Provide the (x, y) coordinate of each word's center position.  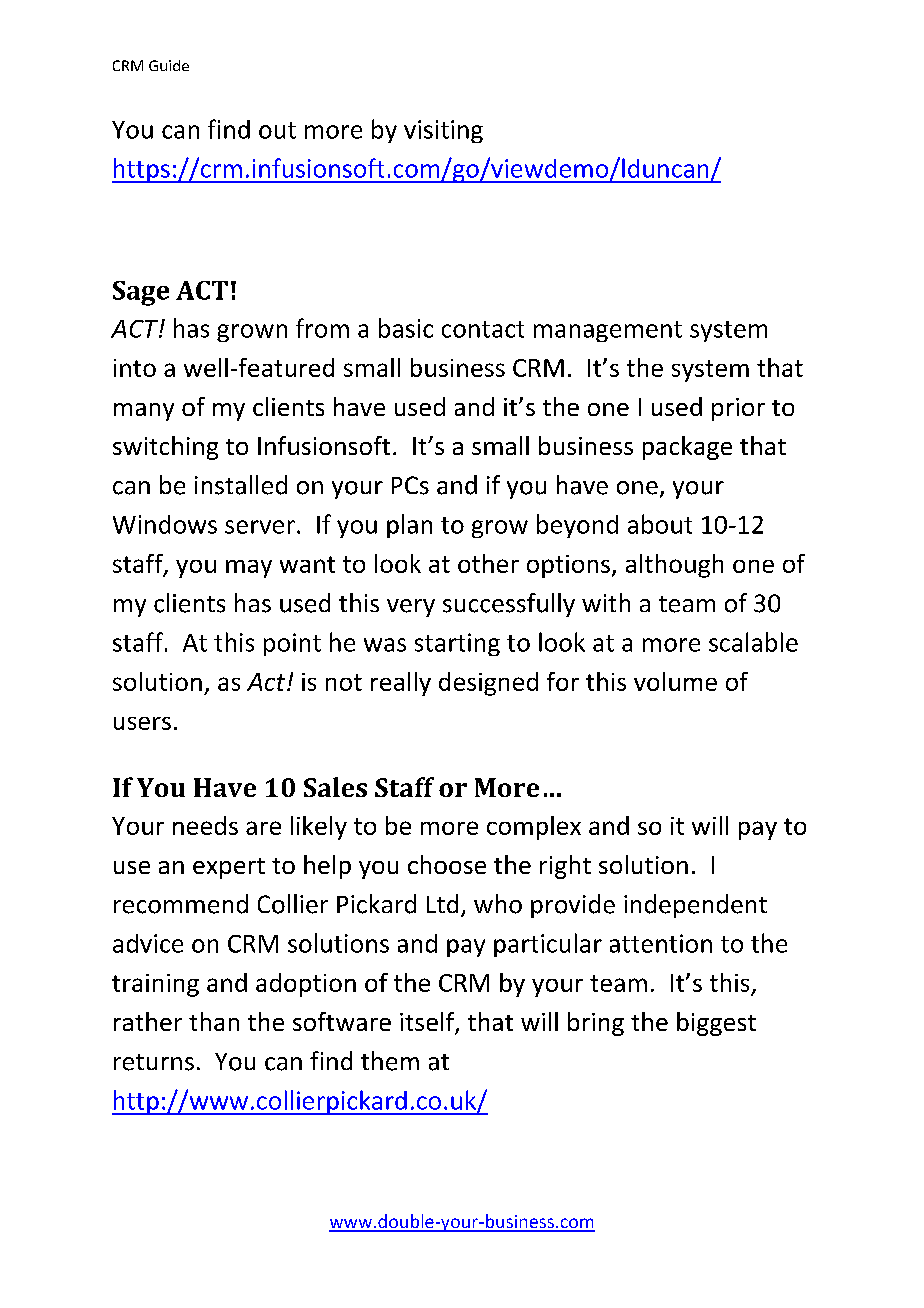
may (249, 569)
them (390, 1061)
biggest (716, 1024)
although (674, 566)
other (488, 563)
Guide (169, 65)
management (608, 331)
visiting (443, 131)
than (214, 1021)
